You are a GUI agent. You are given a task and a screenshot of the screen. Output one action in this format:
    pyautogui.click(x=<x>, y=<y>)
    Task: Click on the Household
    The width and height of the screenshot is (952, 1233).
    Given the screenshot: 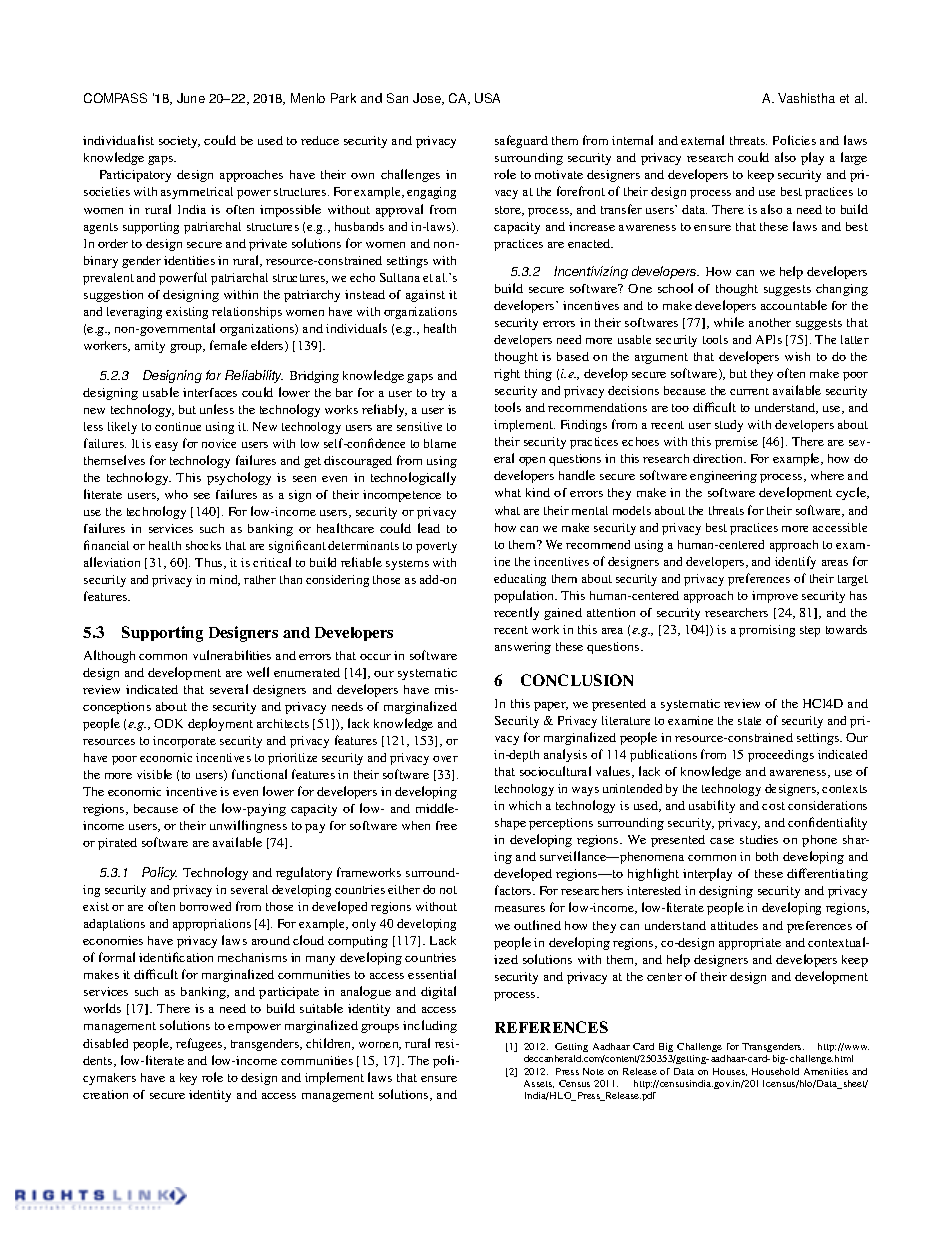 What is the action you would take?
    pyautogui.click(x=775, y=1071)
